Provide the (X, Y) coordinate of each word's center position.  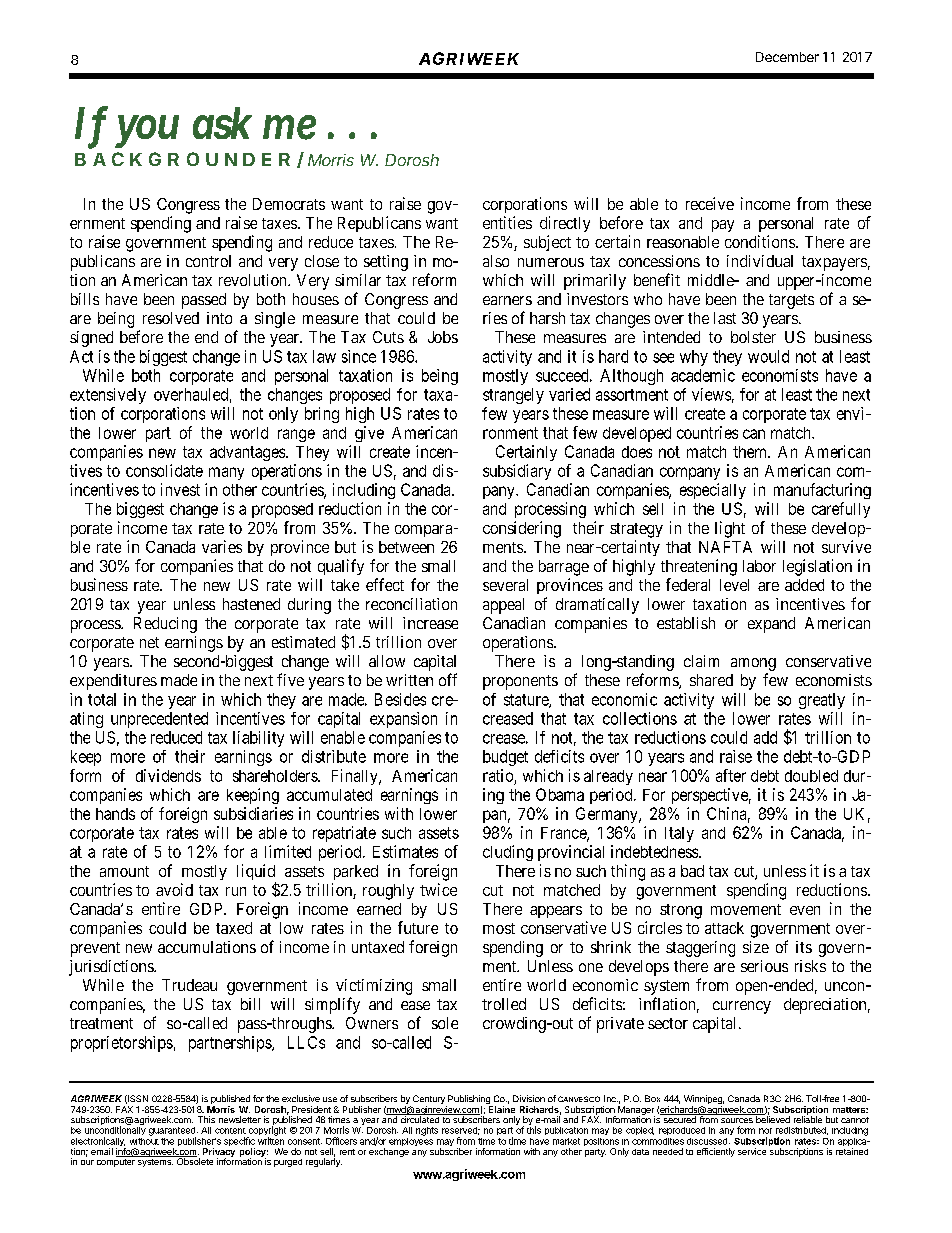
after (731, 775)
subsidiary (517, 472)
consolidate (164, 470)
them (751, 452)
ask (222, 123)
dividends (168, 775)
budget (505, 758)
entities (507, 222)
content (230, 1131)
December (787, 57)
